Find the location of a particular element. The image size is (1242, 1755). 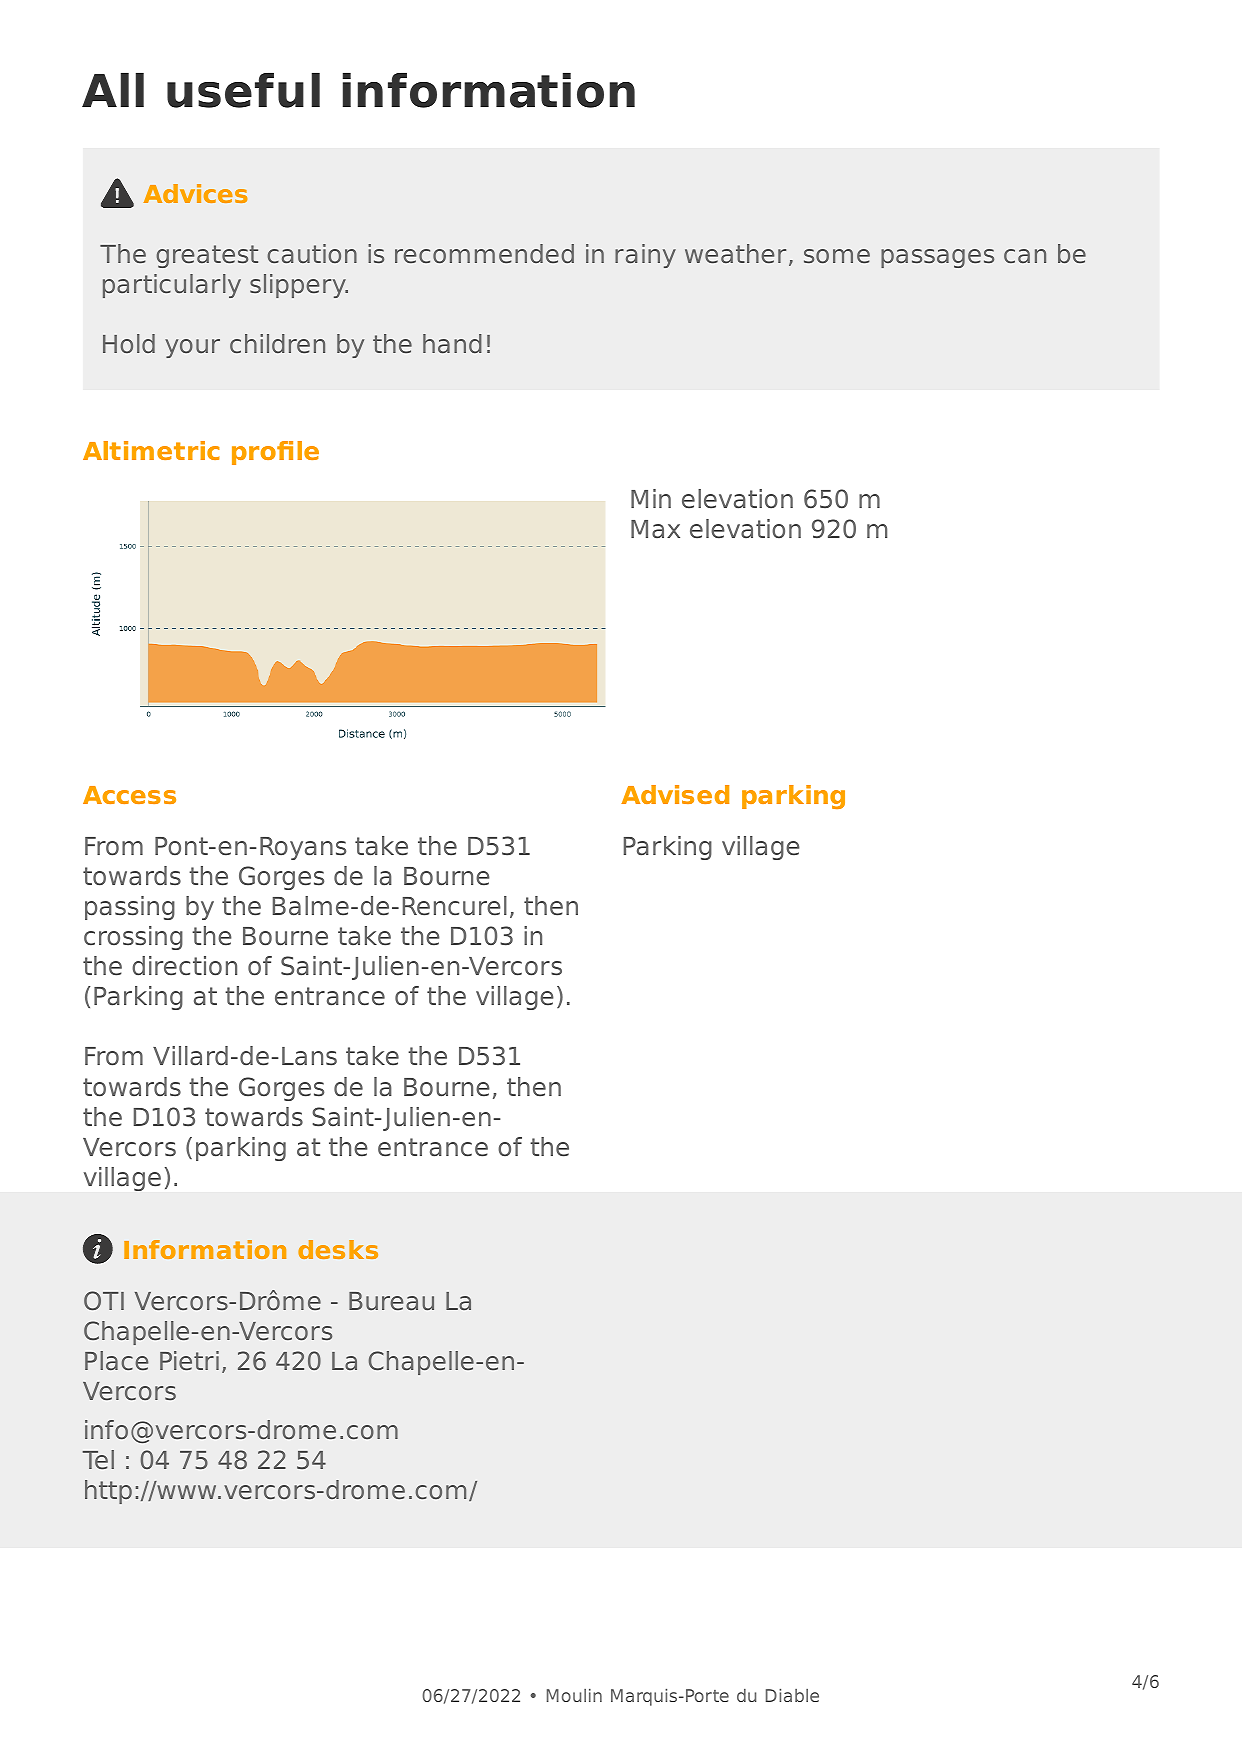

recommended is located at coordinates (484, 253).
